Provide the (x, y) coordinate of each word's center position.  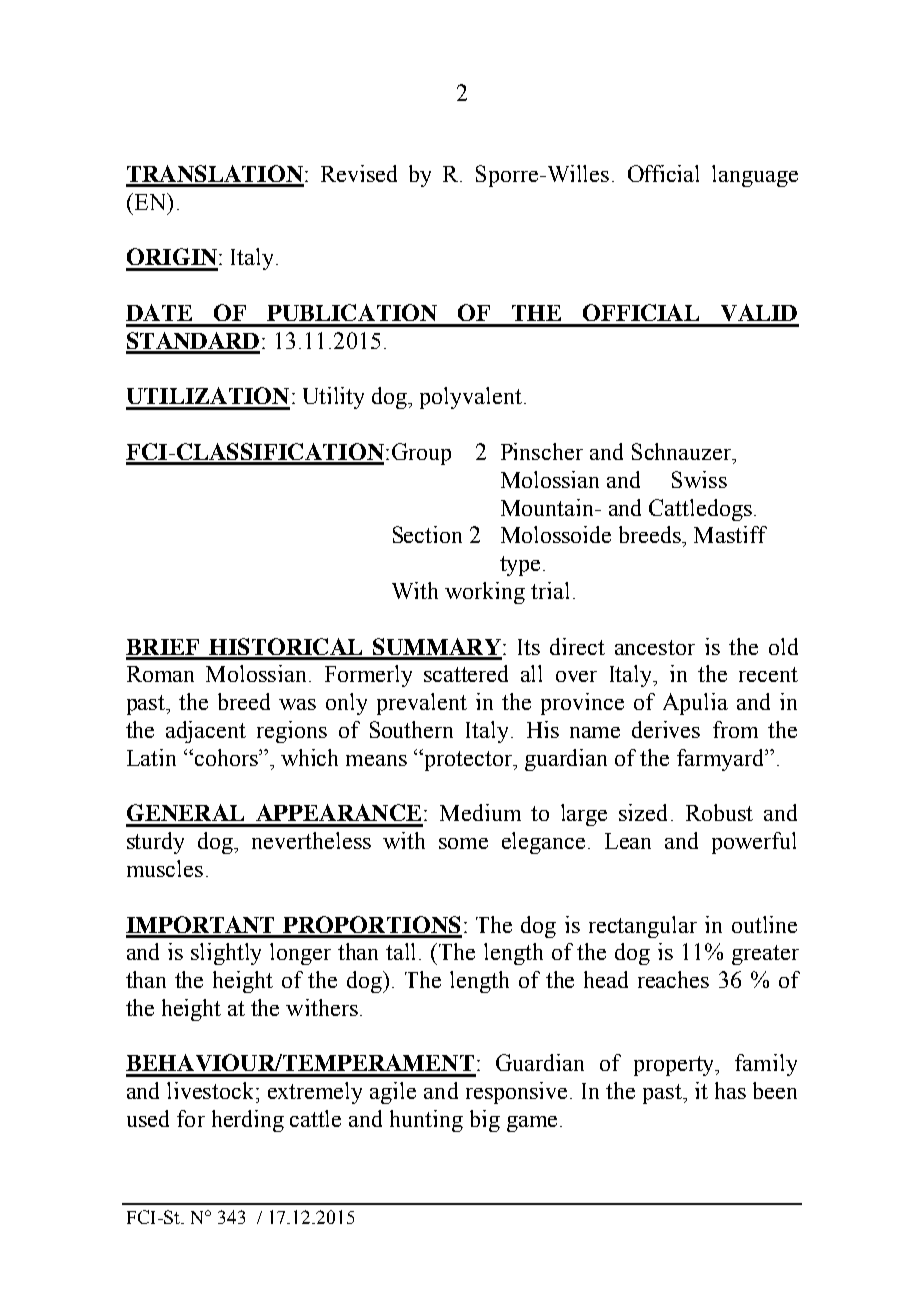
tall (403, 951)
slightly (226, 954)
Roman (160, 674)
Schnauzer (682, 451)
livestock (212, 1090)
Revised (359, 173)
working (485, 593)
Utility (333, 398)
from (735, 729)
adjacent (206, 732)
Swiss (699, 479)
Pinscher (542, 451)
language (755, 176)
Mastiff (730, 534)
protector (468, 760)
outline (764, 924)
